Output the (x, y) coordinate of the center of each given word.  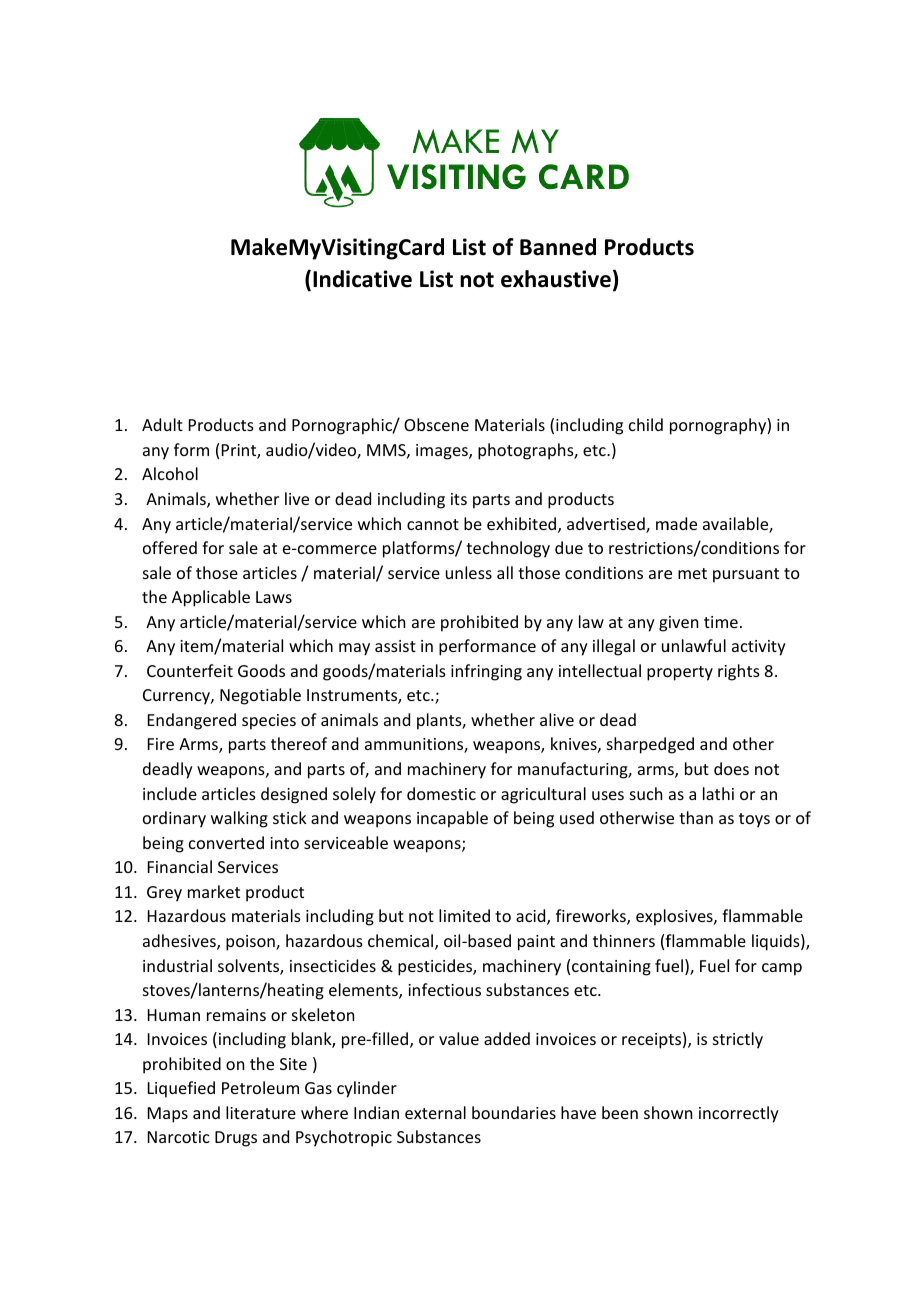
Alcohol (170, 473)
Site (293, 1064)
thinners (624, 940)
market (214, 891)
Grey (164, 894)
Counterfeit (190, 670)
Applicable (211, 598)
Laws (274, 597)
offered (170, 547)
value (459, 1038)
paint (536, 943)
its (459, 499)
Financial (180, 866)
